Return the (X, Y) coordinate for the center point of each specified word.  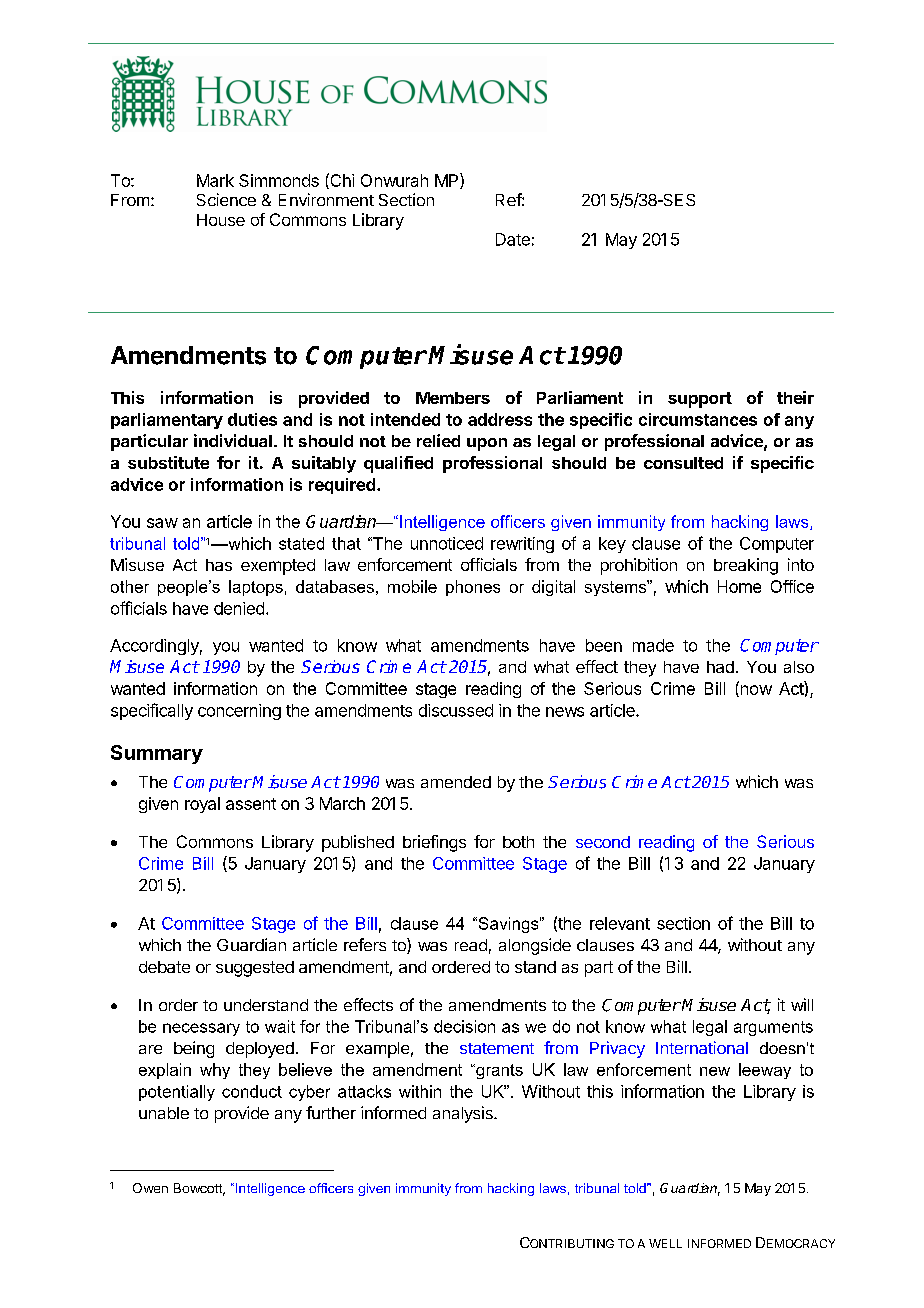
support (700, 400)
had (720, 667)
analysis (464, 1114)
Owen (150, 1188)
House (221, 220)
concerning (239, 712)
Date (513, 239)
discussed (456, 710)
